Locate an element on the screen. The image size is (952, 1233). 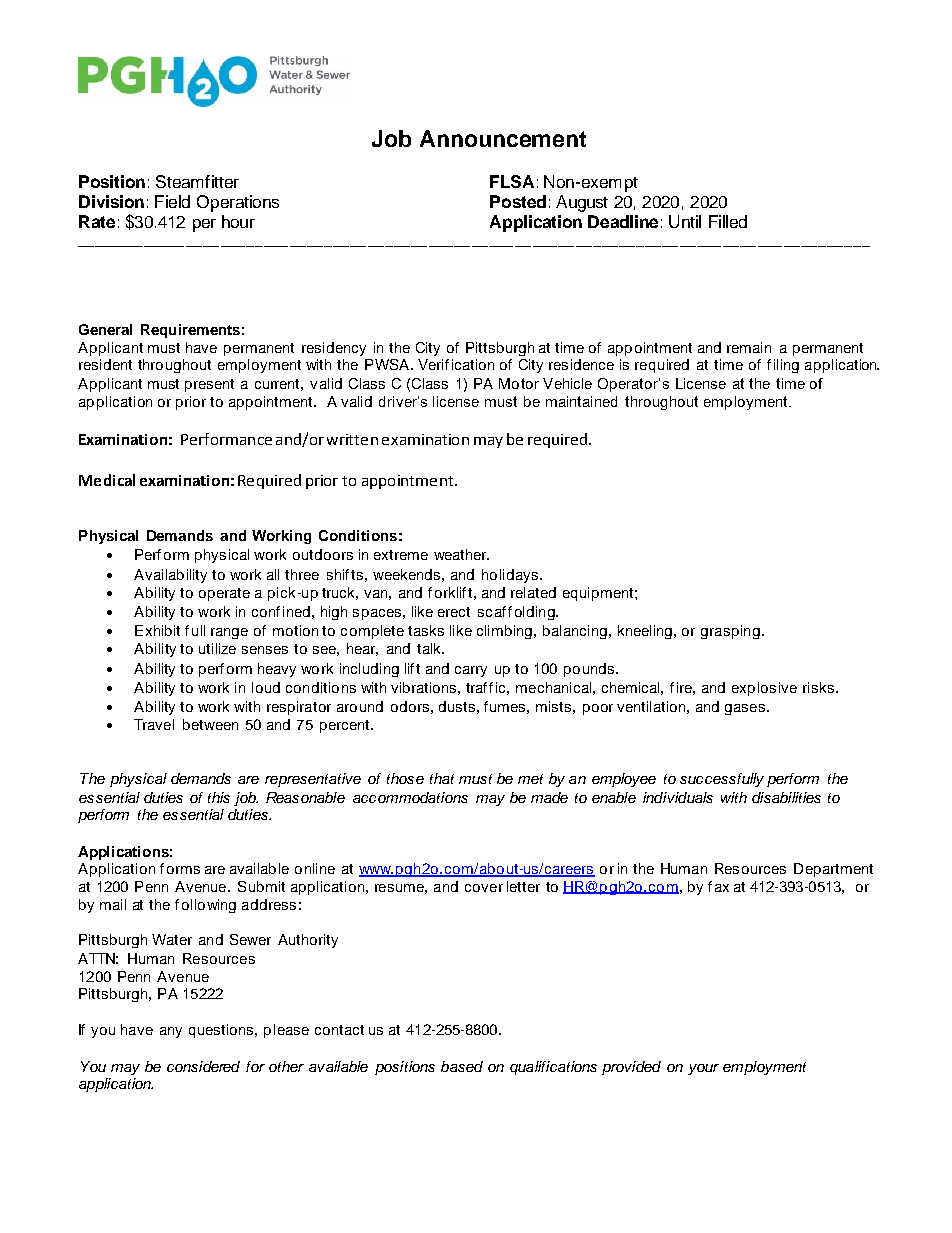
FLSA is located at coordinates (512, 181).
